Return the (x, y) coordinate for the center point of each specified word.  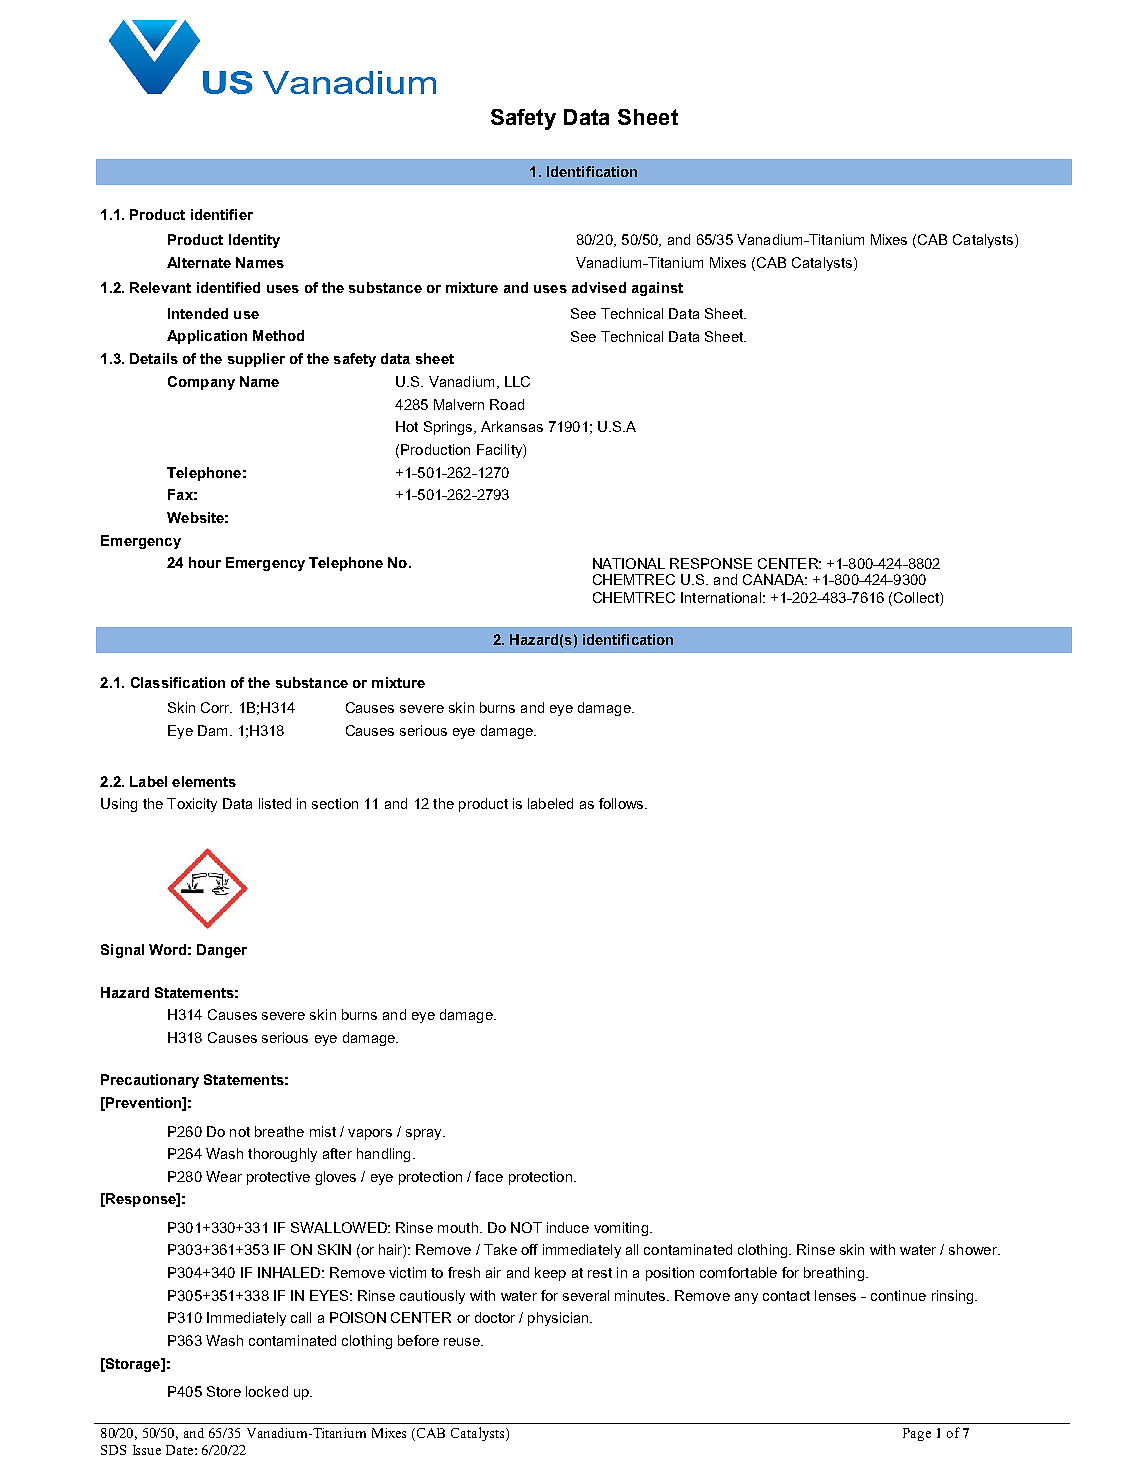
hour (205, 562)
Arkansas (512, 426)
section (335, 803)
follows (622, 803)
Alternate (199, 262)
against (657, 289)
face (489, 1176)
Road (507, 404)
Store (224, 1391)
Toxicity (192, 805)
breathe (279, 1131)
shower (974, 1249)
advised (599, 287)
